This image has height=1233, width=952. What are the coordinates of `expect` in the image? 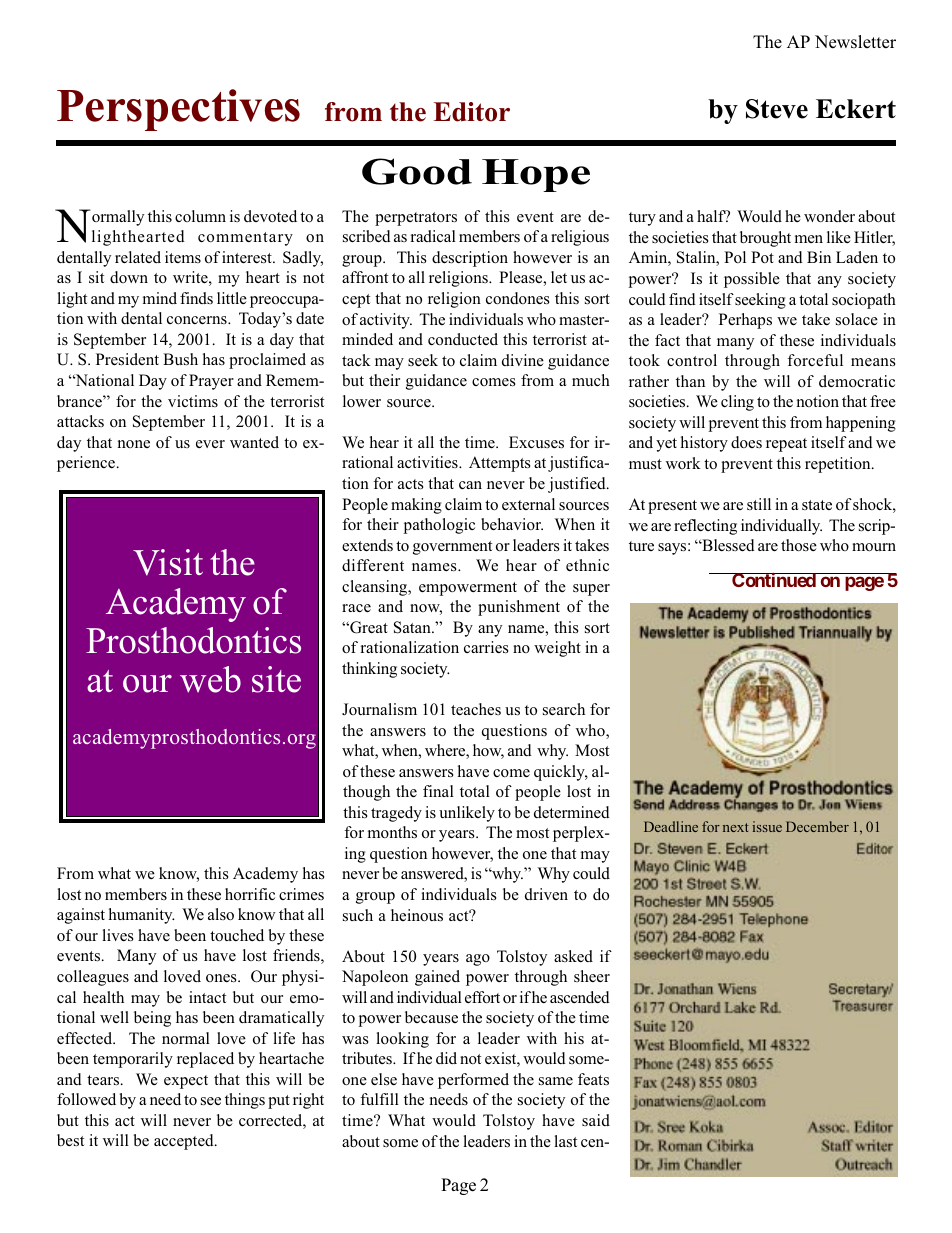 It's located at (186, 1082).
